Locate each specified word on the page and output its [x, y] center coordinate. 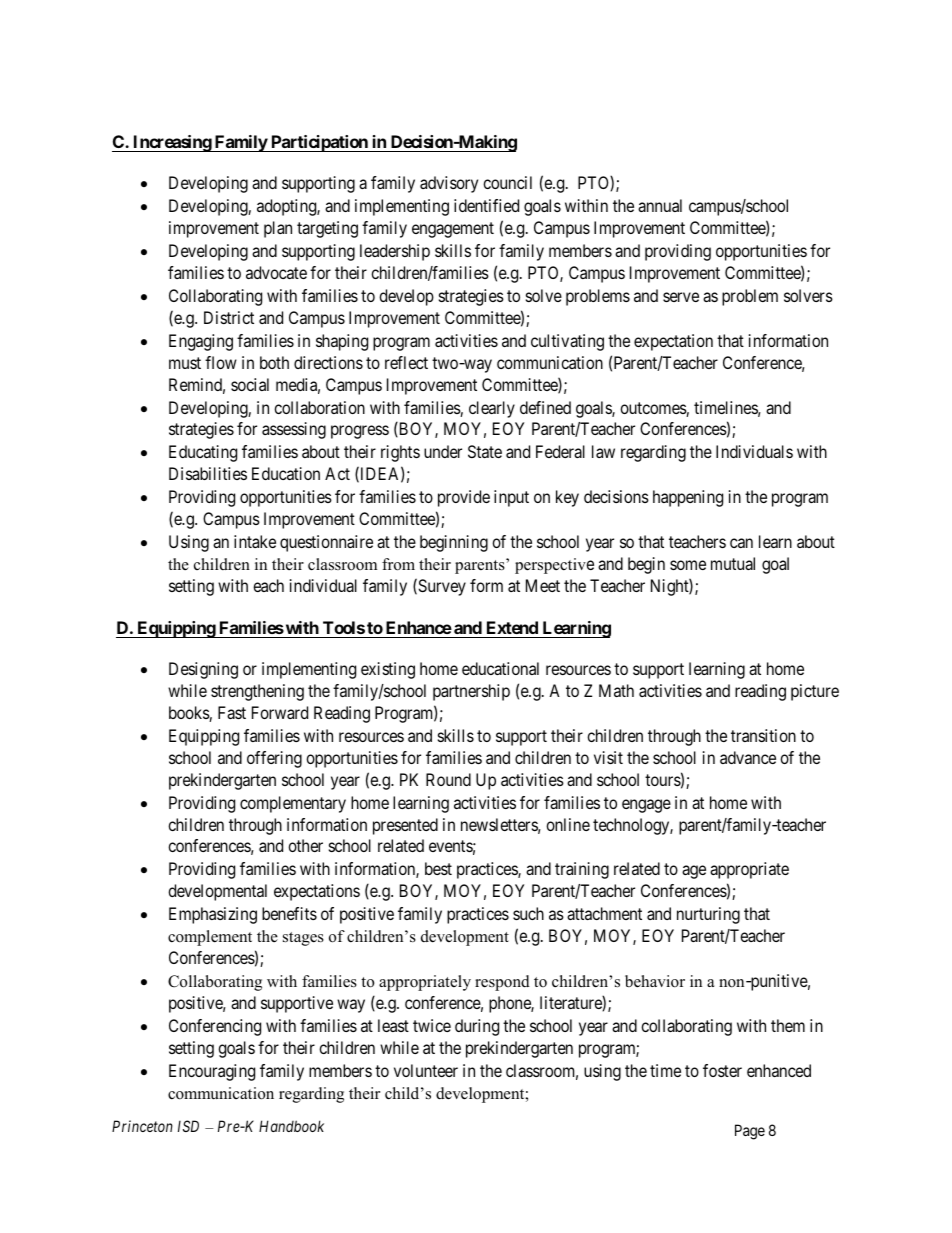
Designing [203, 670]
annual [660, 205]
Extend [512, 627]
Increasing [172, 143]
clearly [492, 409]
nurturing [708, 915]
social [250, 384]
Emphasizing [213, 915]
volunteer [426, 1070]
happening [688, 498]
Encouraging [212, 1072]
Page [750, 1132]
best [438, 868]
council [507, 182]
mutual [733, 563]
